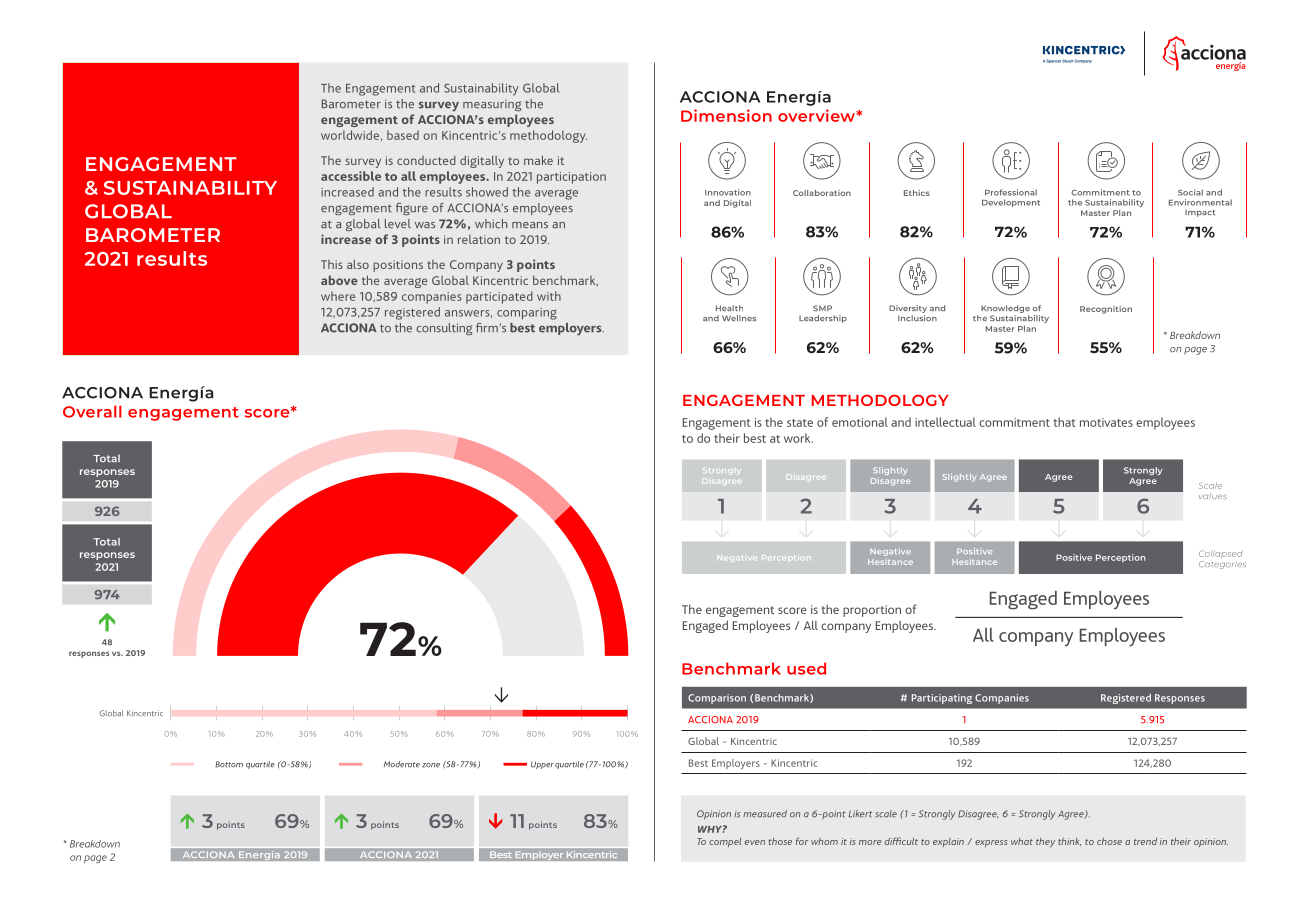 The height and width of the screenshot is (924, 1308). Describe the element at coordinates (338, 296) in the screenshot. I see `where` at that location.
